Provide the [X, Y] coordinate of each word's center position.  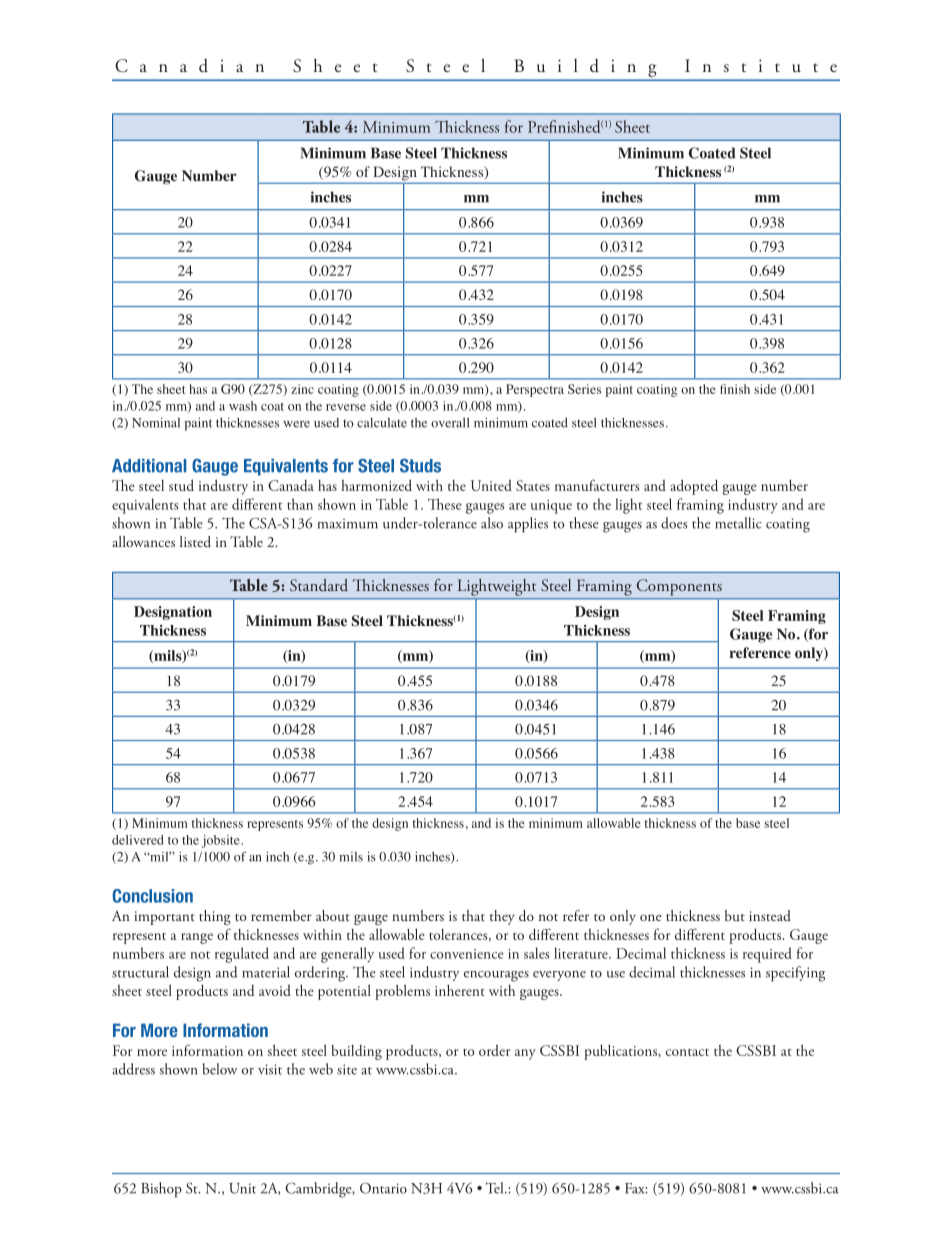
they [502, 917]
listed [195, 541]
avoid [275, 990]
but [735, 915]
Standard [319, 585]
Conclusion [152, 896]
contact [687, 1052]
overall [450, 423]
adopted [694, 487]
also [492, 523]
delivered [138, 840]
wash [243, 406]
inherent [460, 990]
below [220, 1069]
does [674, 523]
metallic [738, 523]
